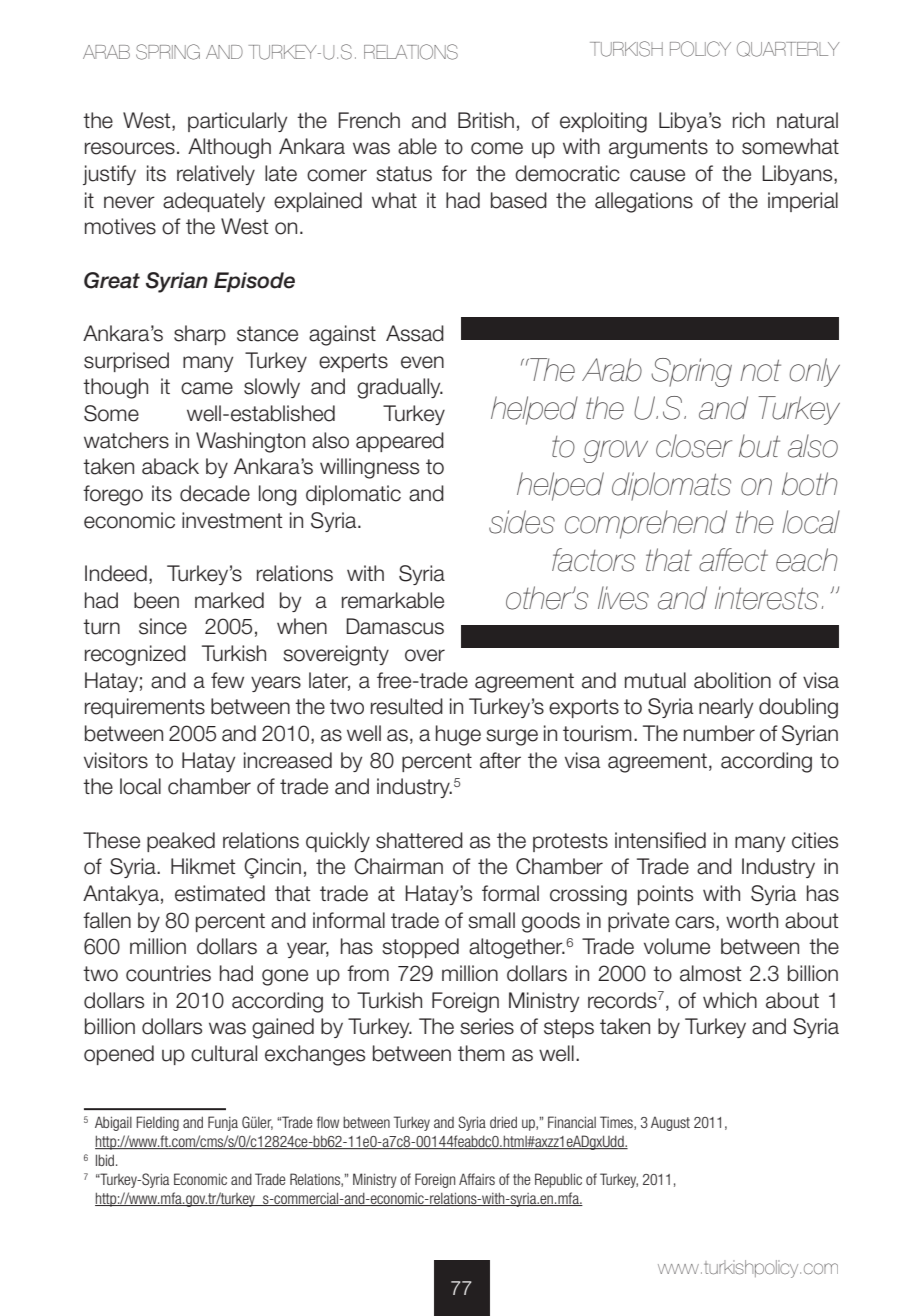  I want to click on Fielding, so click(157, 1123).
